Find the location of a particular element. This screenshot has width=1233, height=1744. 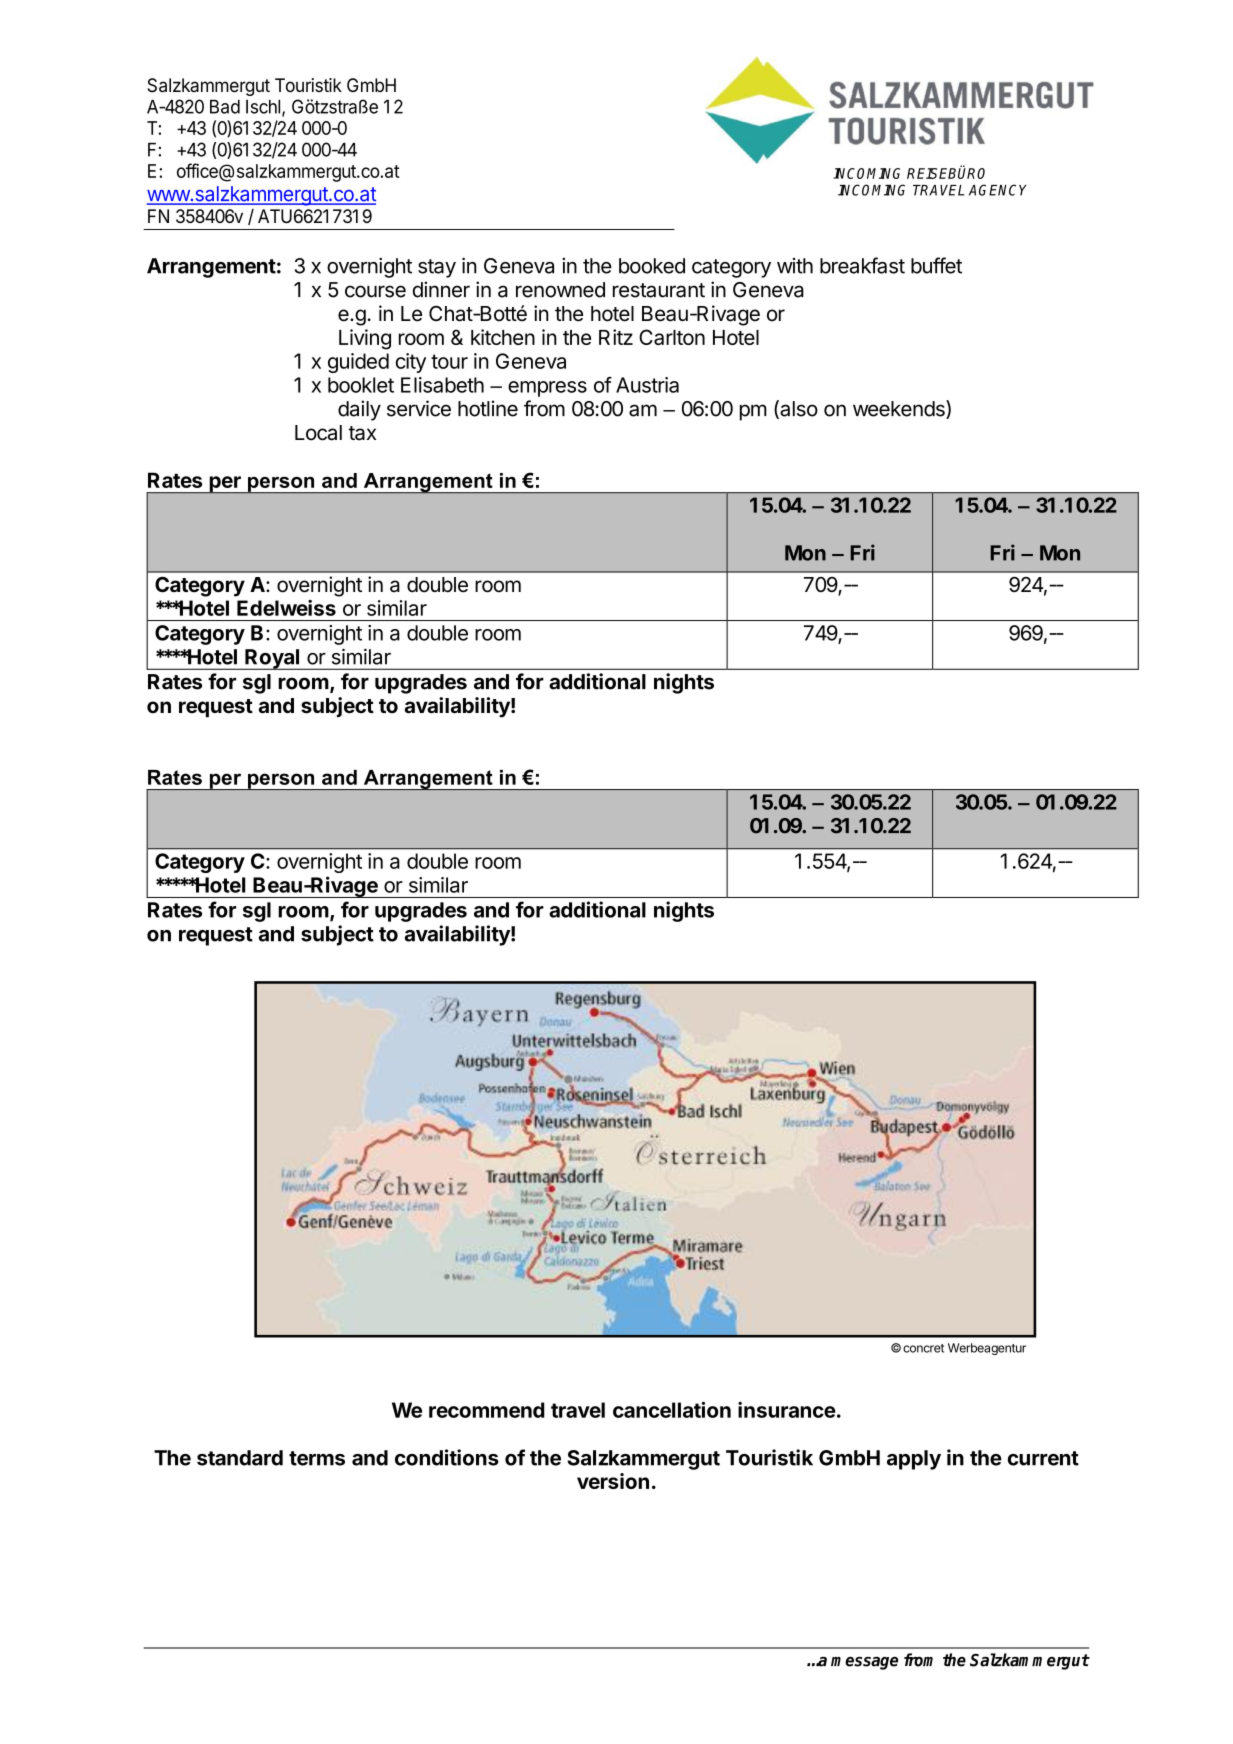

Royal is located at coordinates (272, 659).
